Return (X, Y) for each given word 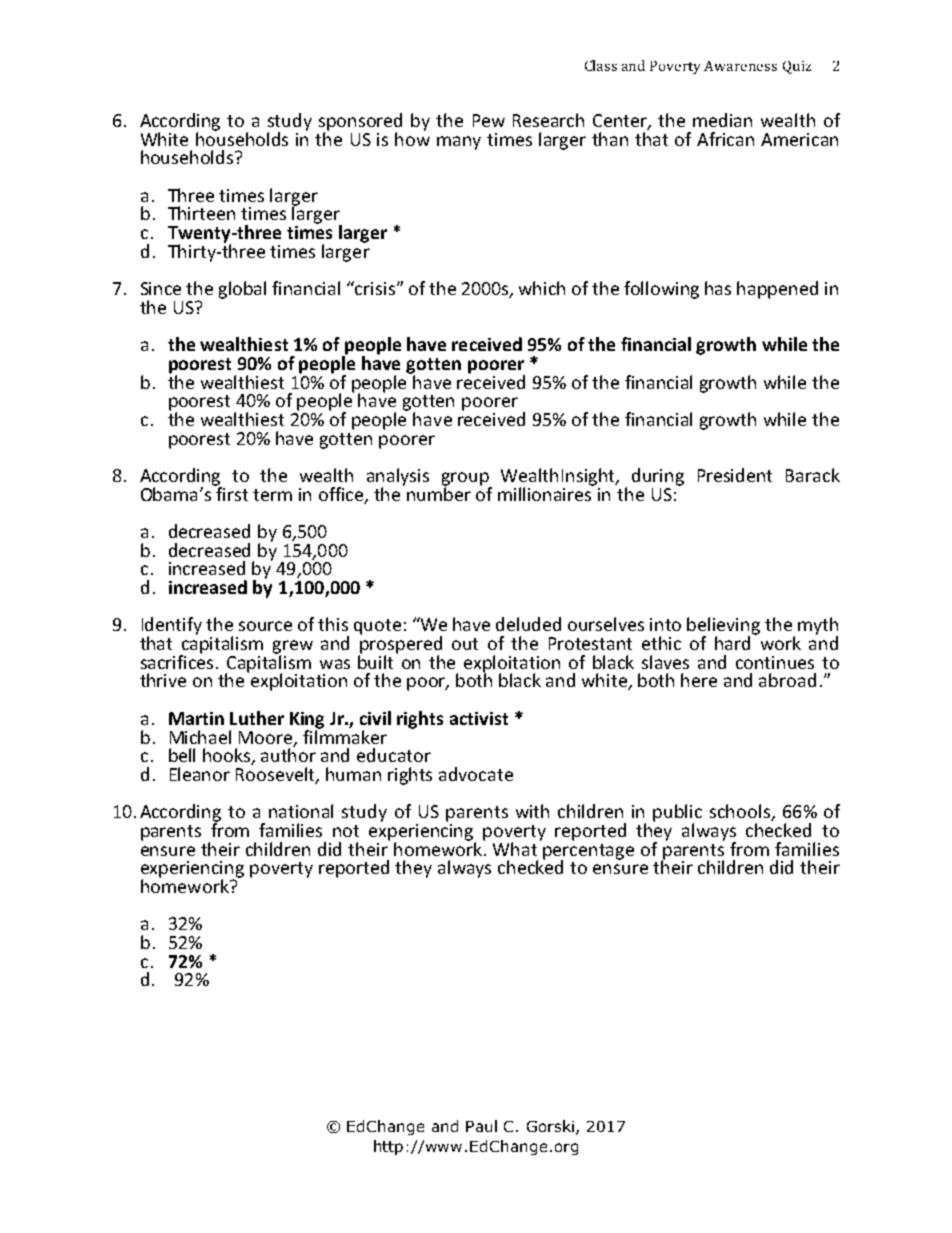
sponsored (360, 123)
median (722, 120)
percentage (588, 853)
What (515, 849)
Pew (489, 120)
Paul (481, 1126)
